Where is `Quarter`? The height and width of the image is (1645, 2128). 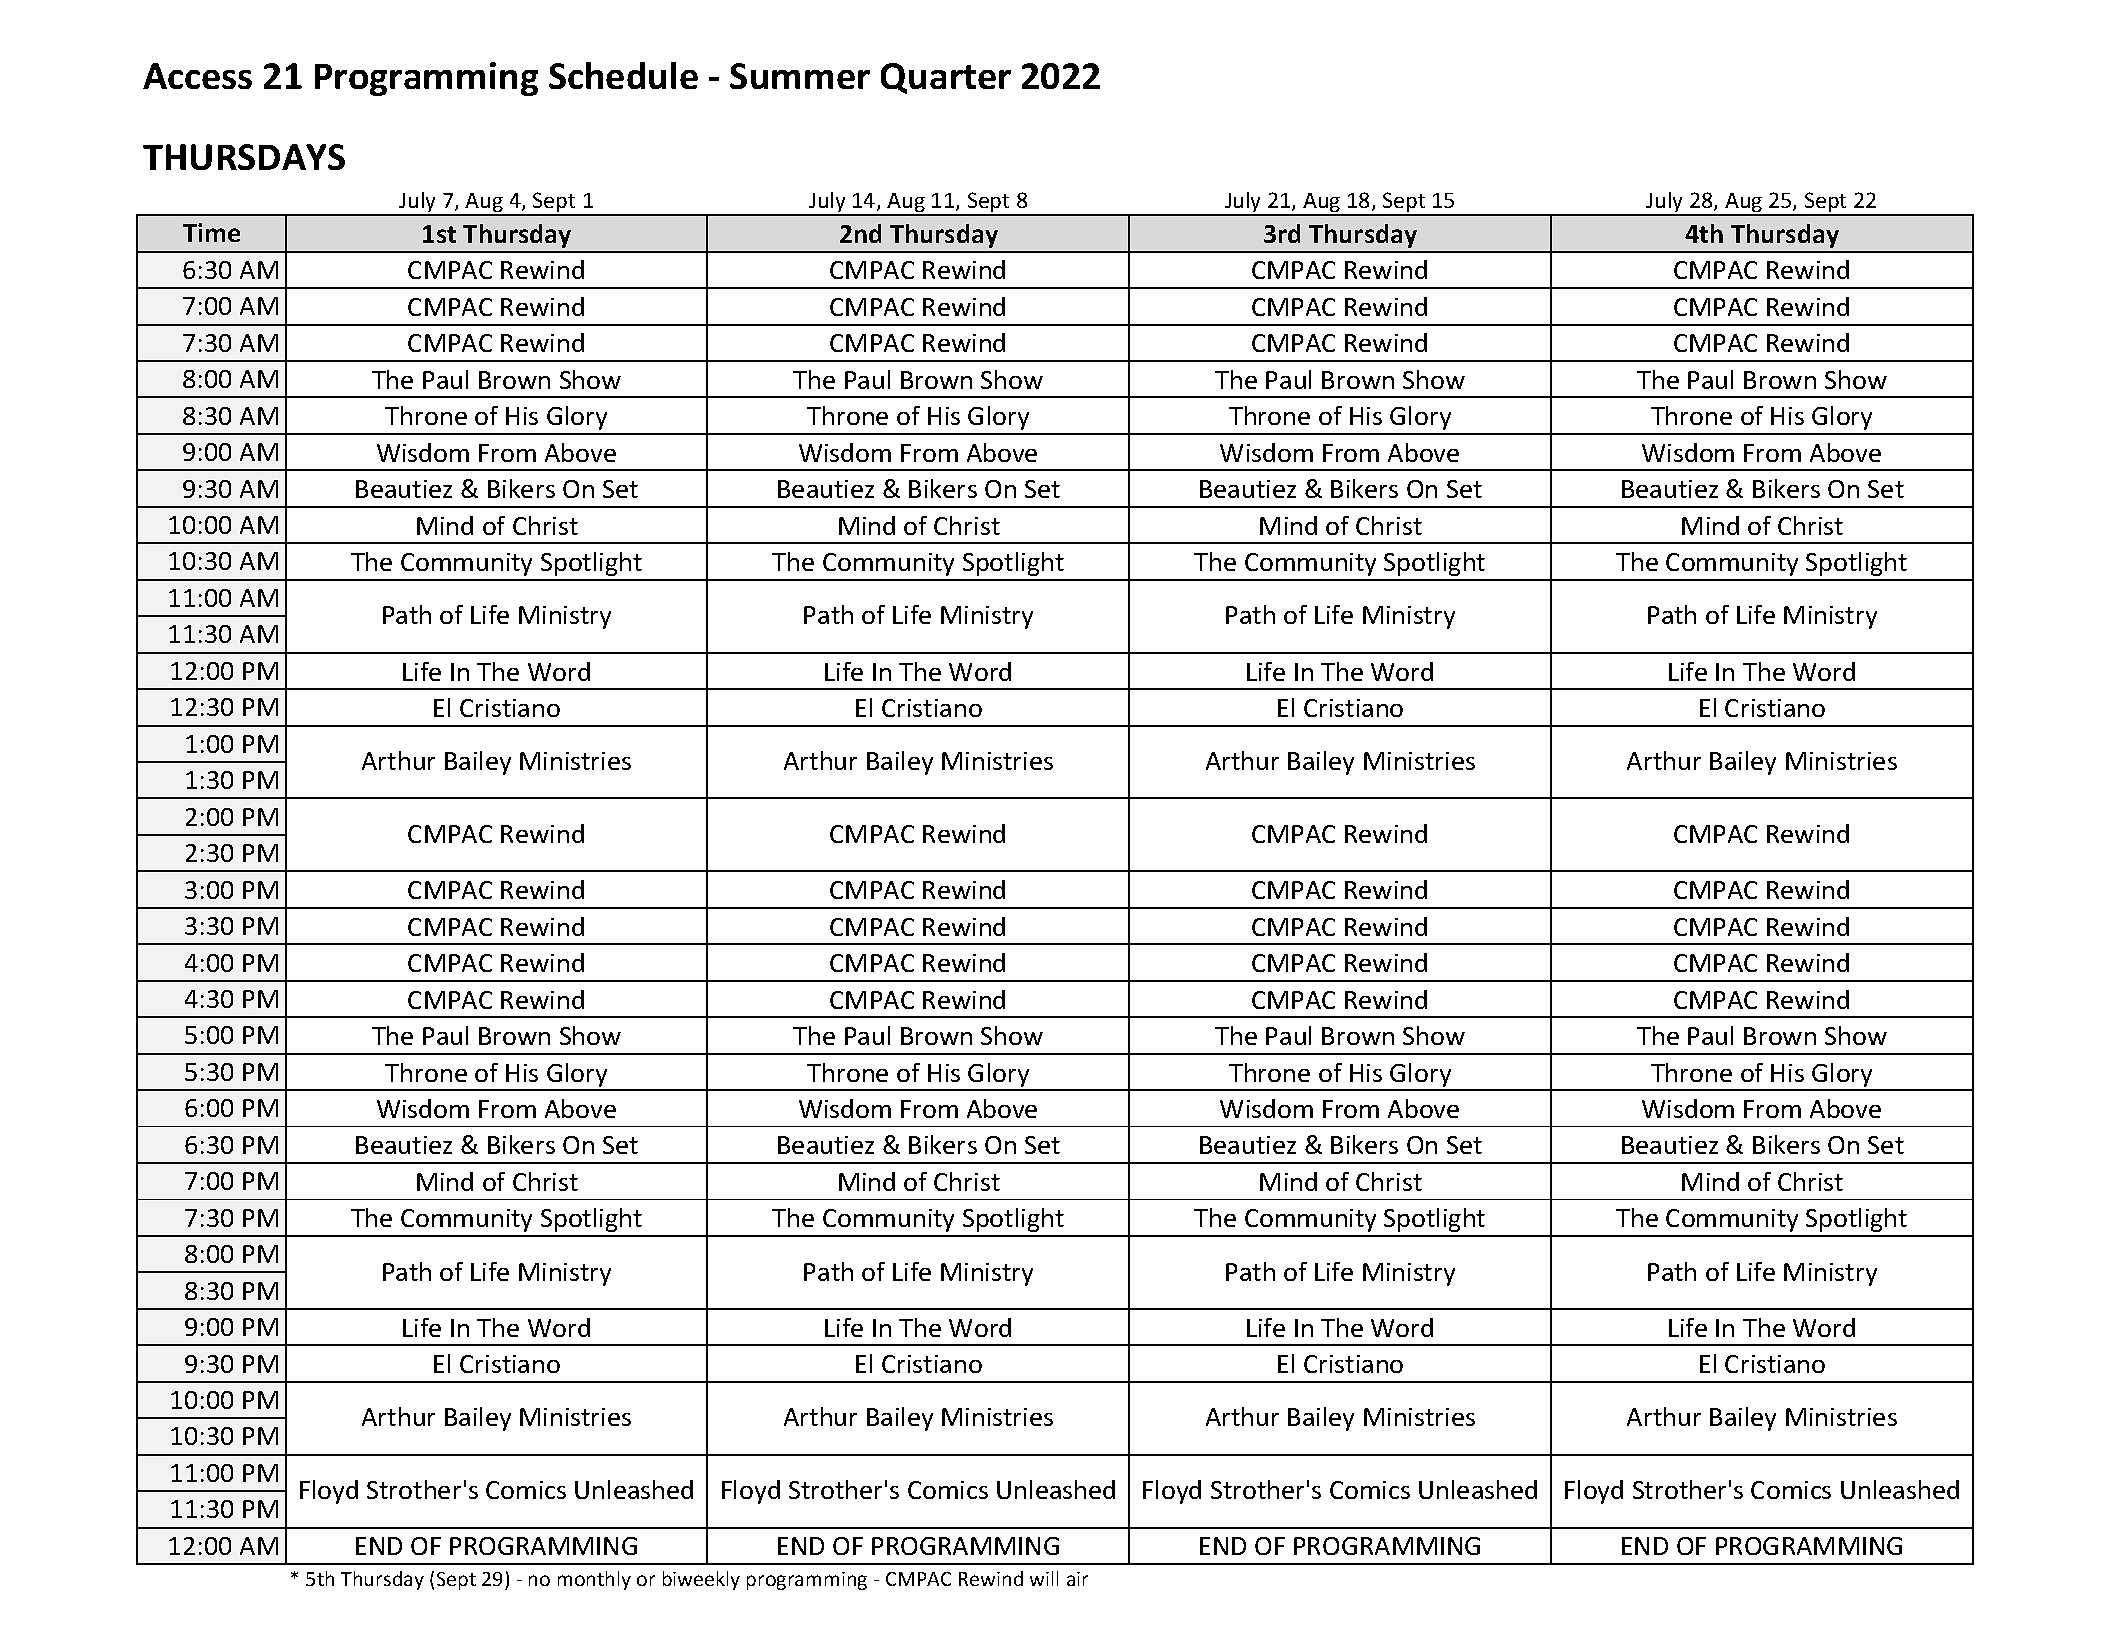
Quarter is located at coordinates (946, 78).
